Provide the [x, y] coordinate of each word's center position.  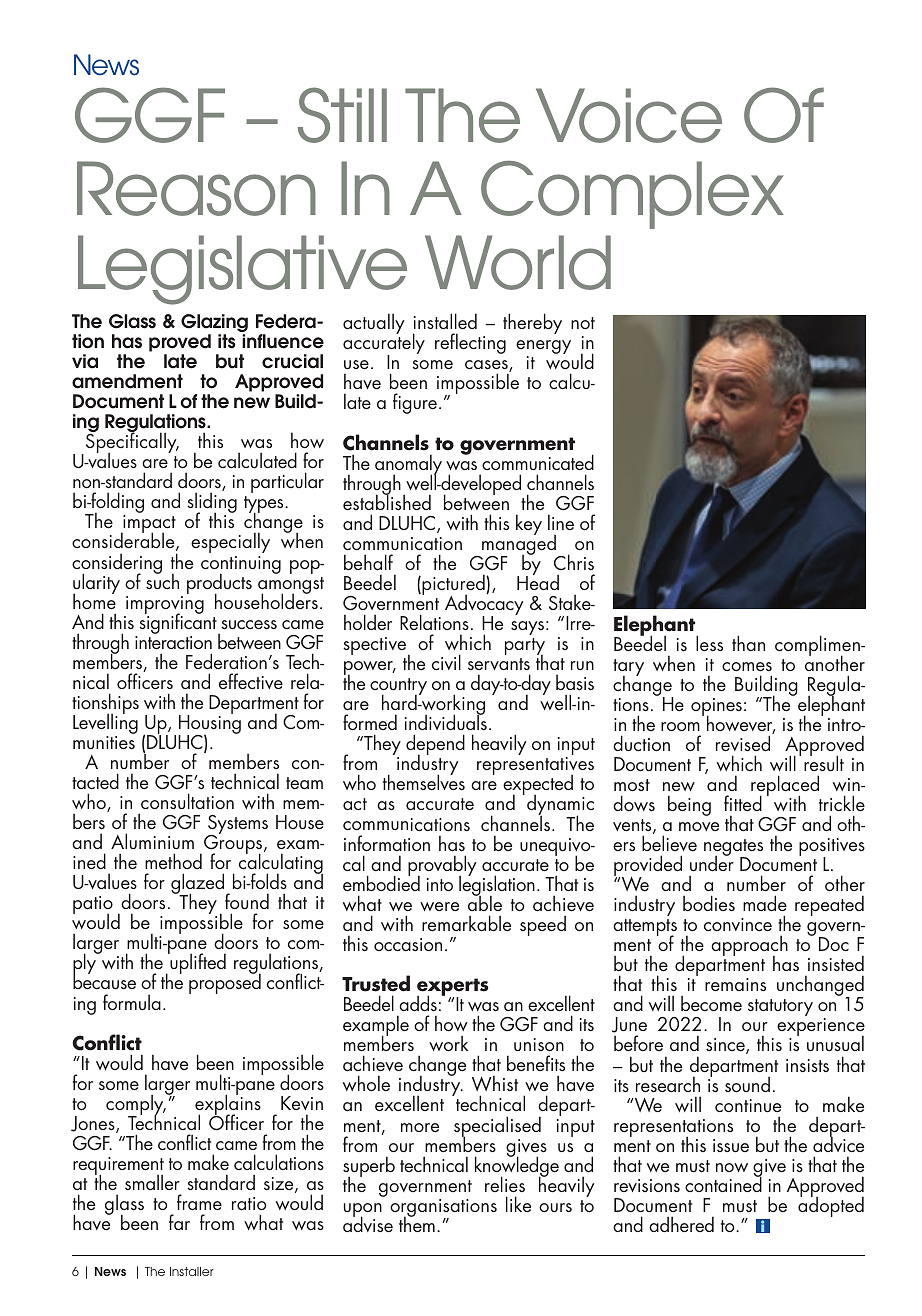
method [173, 861]
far [179, 1222]
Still [342, 115]
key [529, 524]
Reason [196, 188]
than [748, 643]
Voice [629, 115]
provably [442, 867]
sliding [212, 504]
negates [733, 849]
